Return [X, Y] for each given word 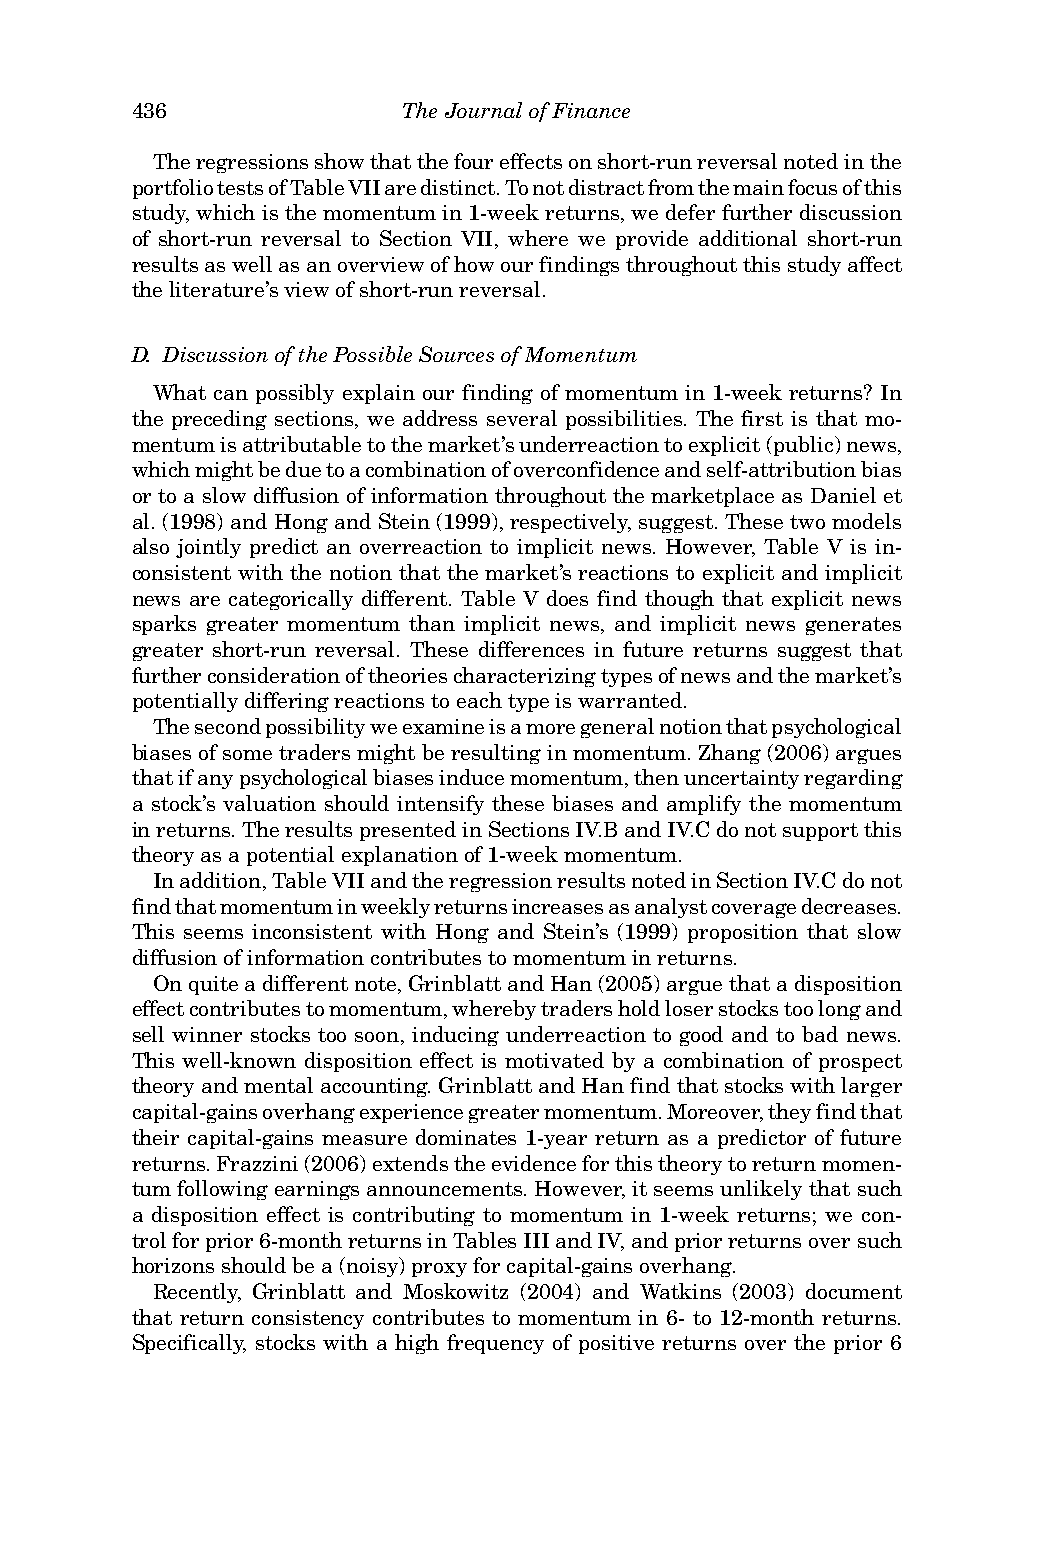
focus [812, 187]
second [228, 726]
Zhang [730, 754]
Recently [197, 1293]
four [473, 161]
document [854, 1291]
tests [240, 188]
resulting [496, 754]
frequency [495, 1344]
